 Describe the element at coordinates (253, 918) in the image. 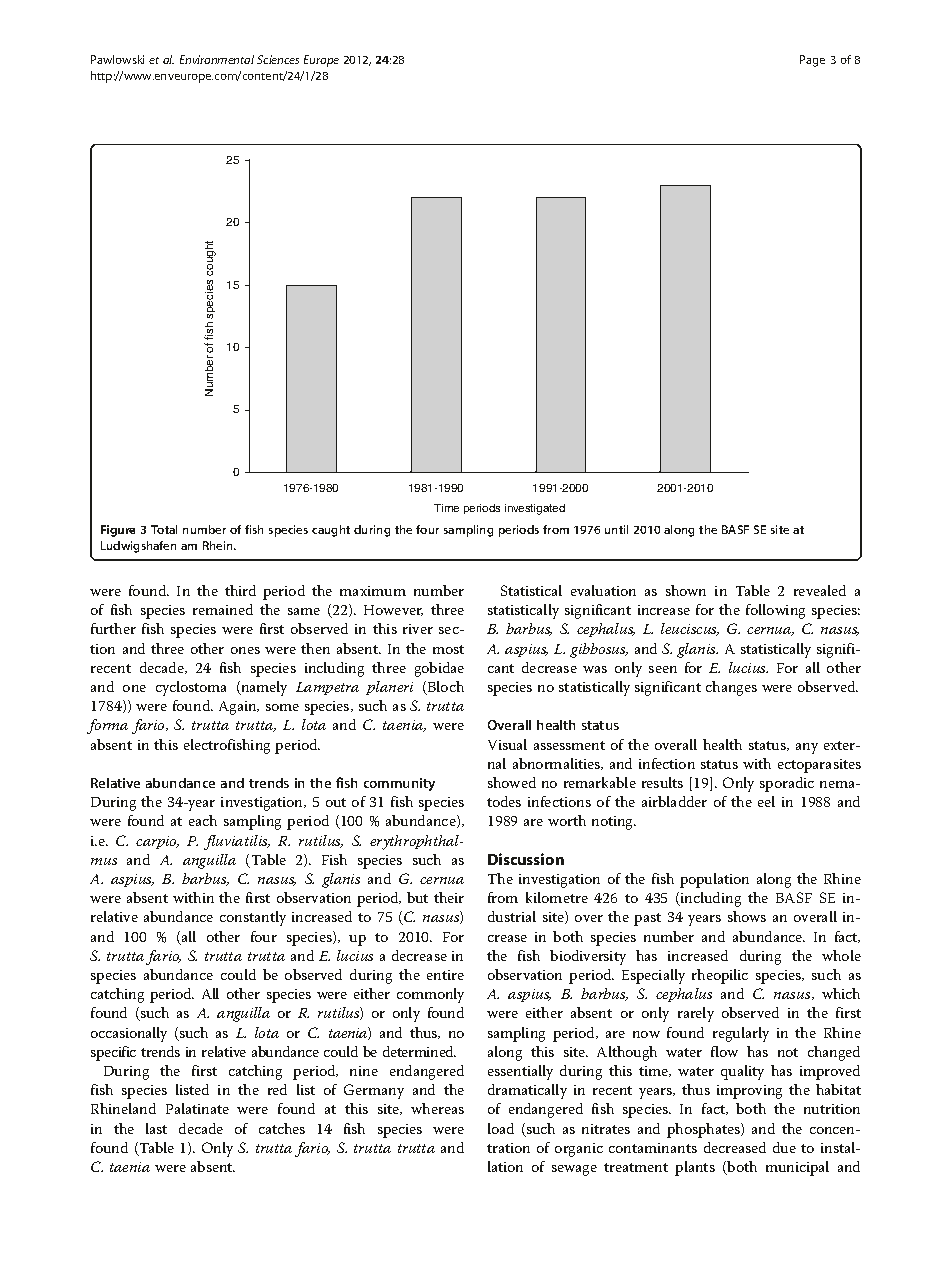

I see `constantly` at that location.
